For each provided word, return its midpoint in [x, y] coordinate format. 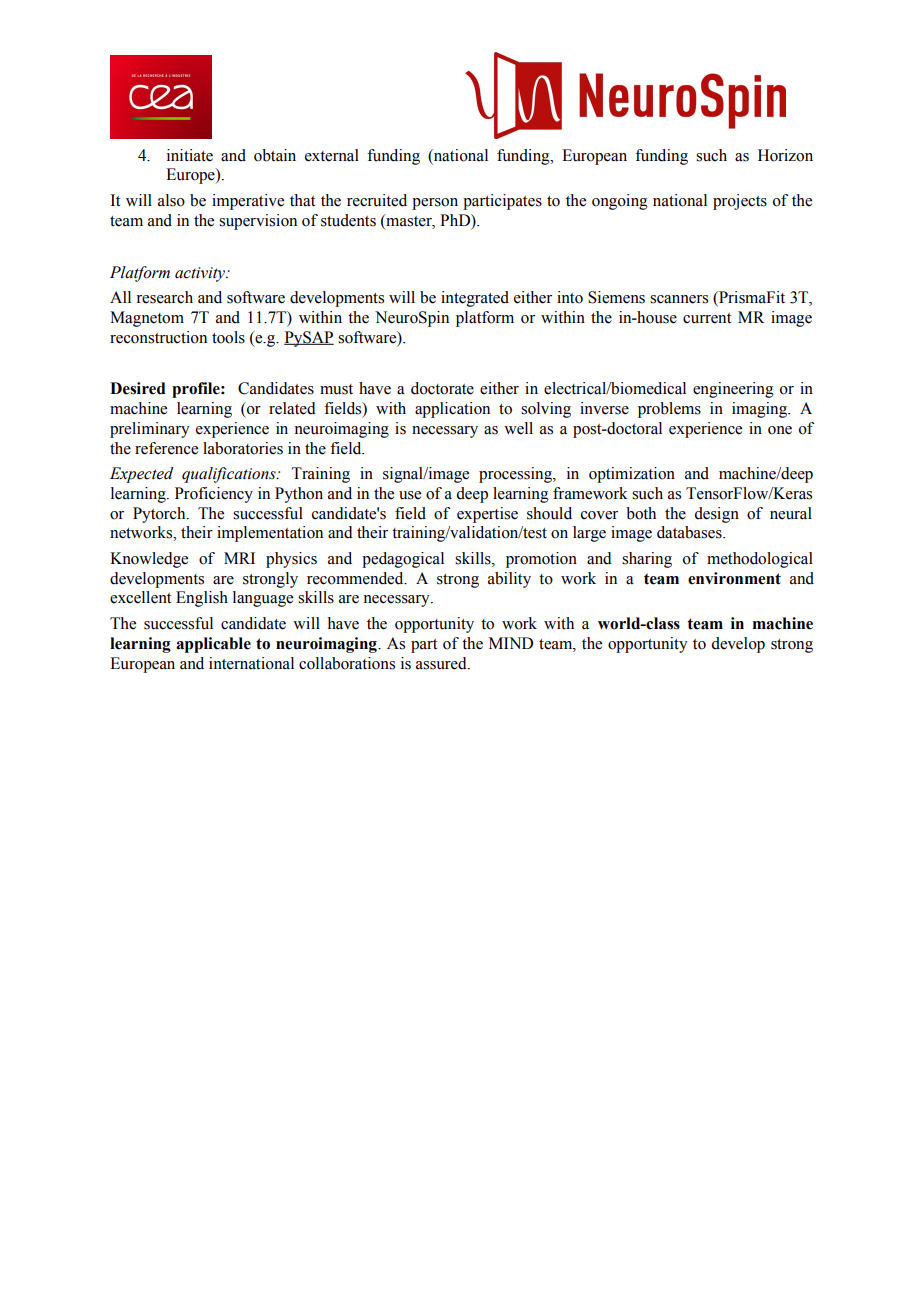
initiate [190, 155]
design [716, 515]
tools [228, 337]
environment [734, 578]
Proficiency [214, 495]
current [707, 318]
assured [442, 663]
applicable [213, 645]
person [435, 204]
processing [516, 475]
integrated [475, 299]
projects [740, 202]
